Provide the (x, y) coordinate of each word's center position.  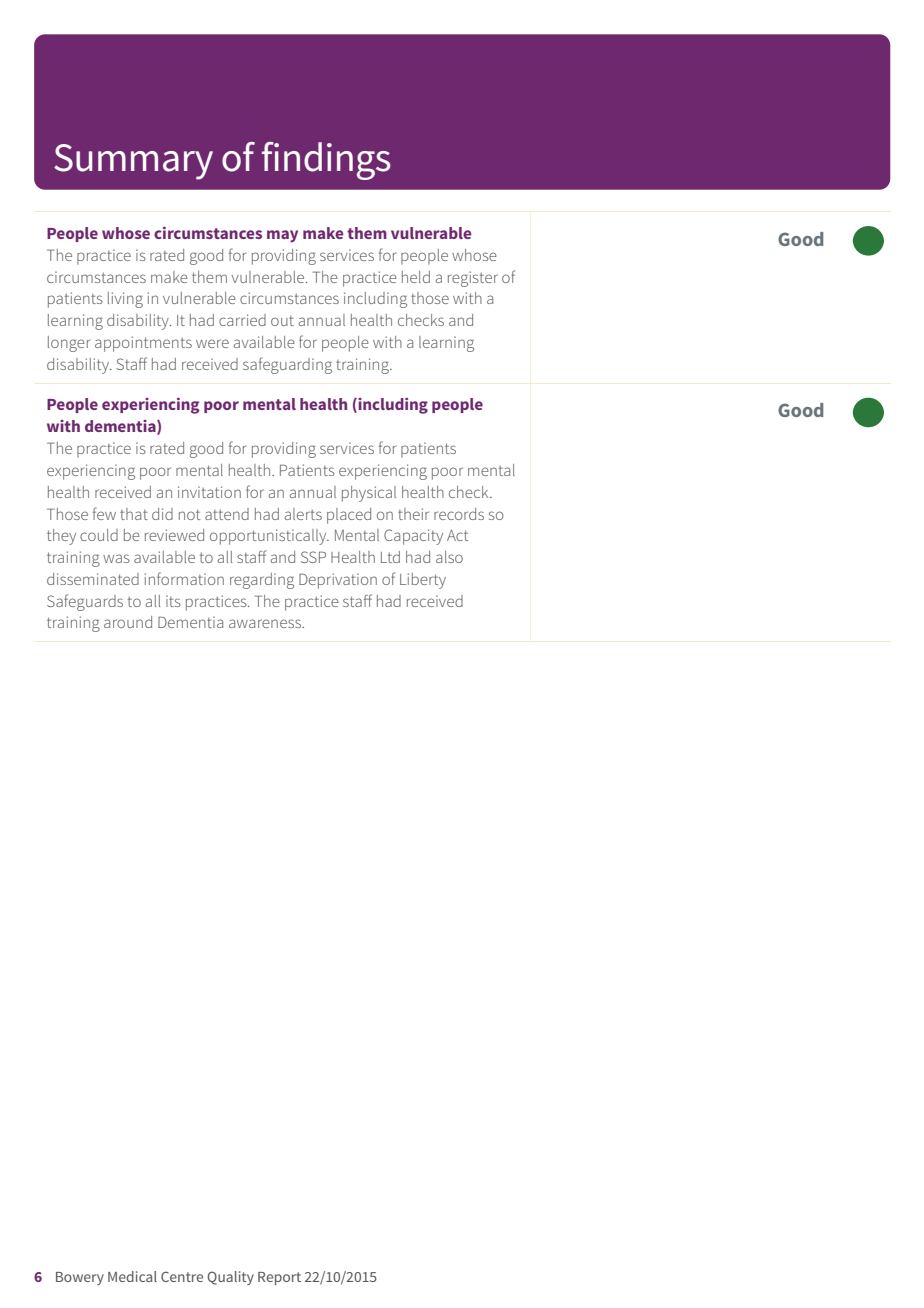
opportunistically (269, 537)
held (416, 277)
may (282, 236)
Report (279, 1278)
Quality (230, 1278)
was (116, 558)
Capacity (413, 537)
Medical (132, 1276)
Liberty (423, 581)
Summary (133, 162)
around (128, 622)
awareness (266, 623)
